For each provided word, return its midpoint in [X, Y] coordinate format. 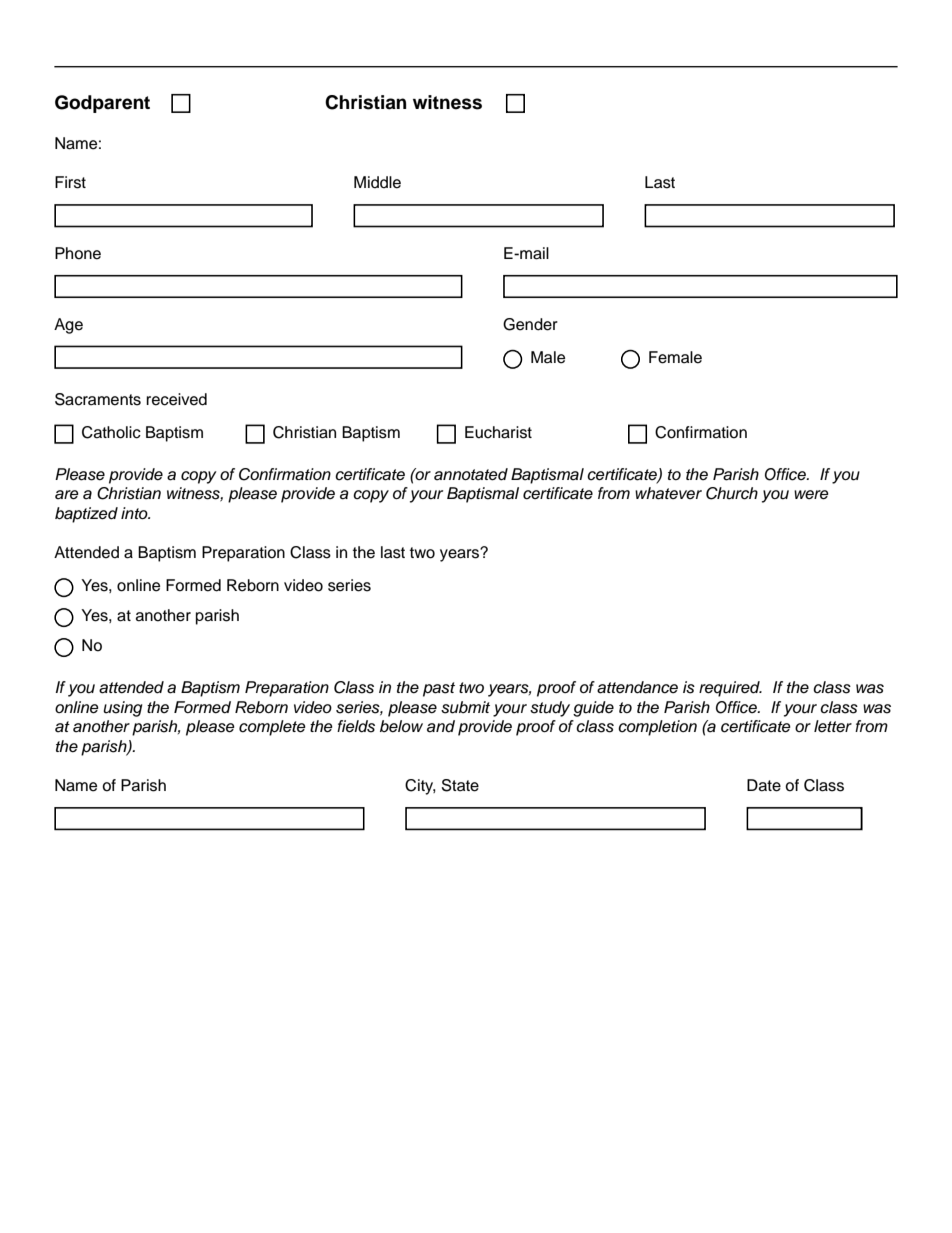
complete [272, 728]
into [135, 513]
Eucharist [498, 432]
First [70, 182]
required [730, 689]
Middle [377, 182]
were [811, 495]
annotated [471, 474]
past [439, 689]
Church [732, 493]
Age [68, 326]
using [122, 709]
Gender [530, 324]
